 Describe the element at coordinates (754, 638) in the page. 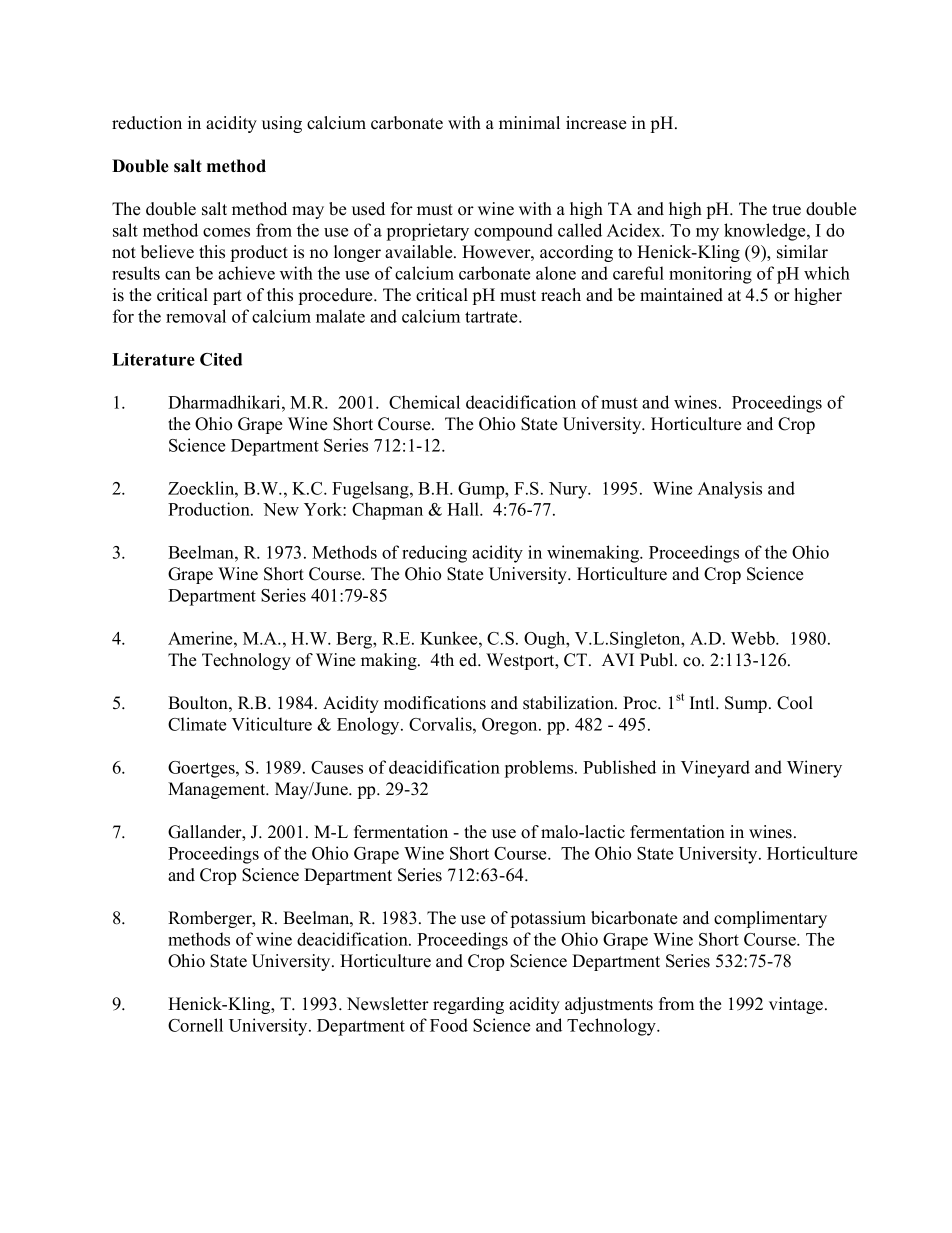

I see `Webb` at that location.
